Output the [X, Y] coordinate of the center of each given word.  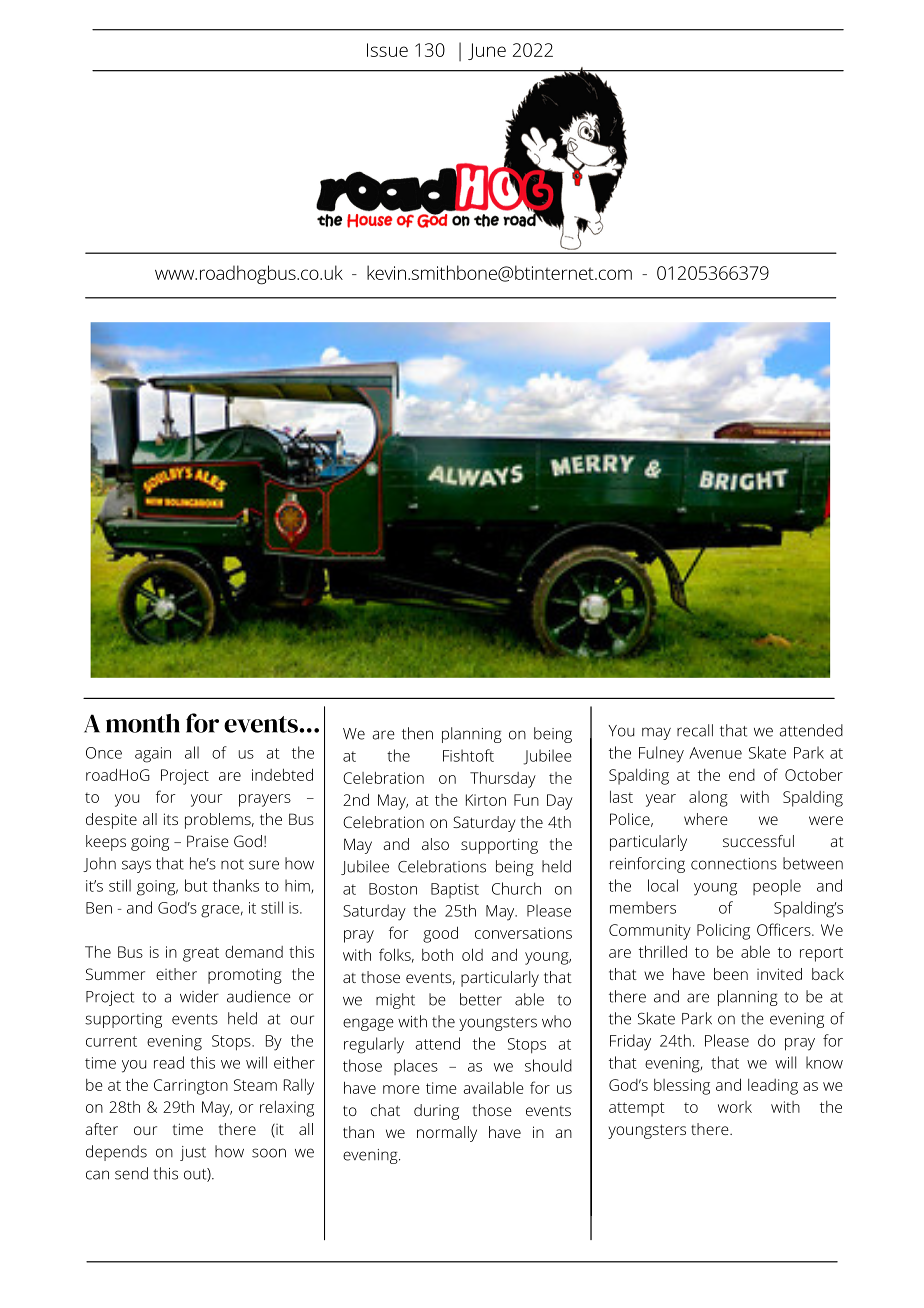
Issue [387, 50]
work [735, 1107]
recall [695, 730]
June [487, 51]
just [193, 1153]
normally [447, 1134]
